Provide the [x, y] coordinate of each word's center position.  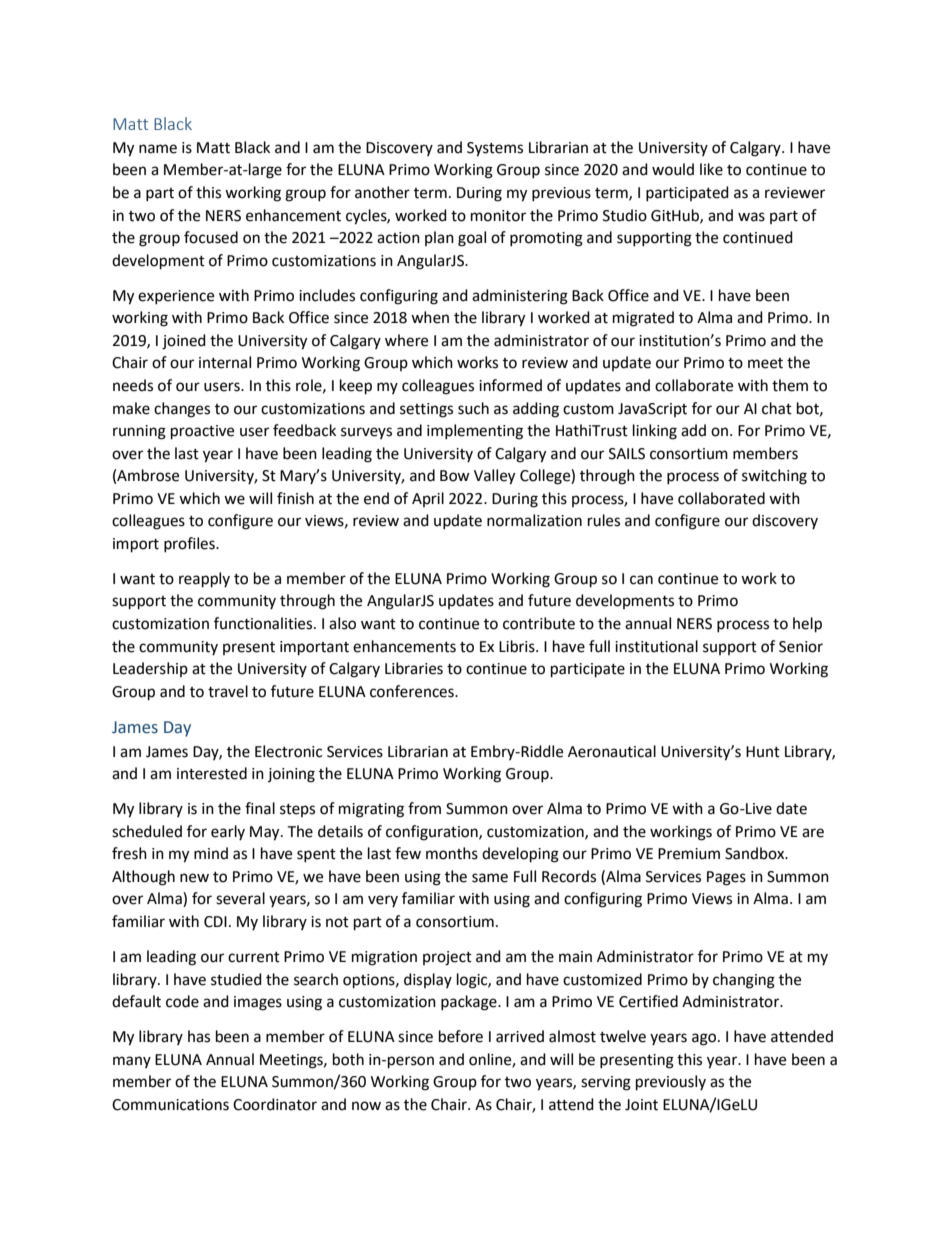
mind [211, 853]
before [461, 1036]
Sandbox [756, 853]
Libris [518, 646]
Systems [495, 149]
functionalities [264, 623]
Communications [170, 1105]
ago [705, 1039]
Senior [801, 647]
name [158, 149]
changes [182, 410]
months [452, 853]
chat [777, 408]
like [711, 169]
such [473, 408]
